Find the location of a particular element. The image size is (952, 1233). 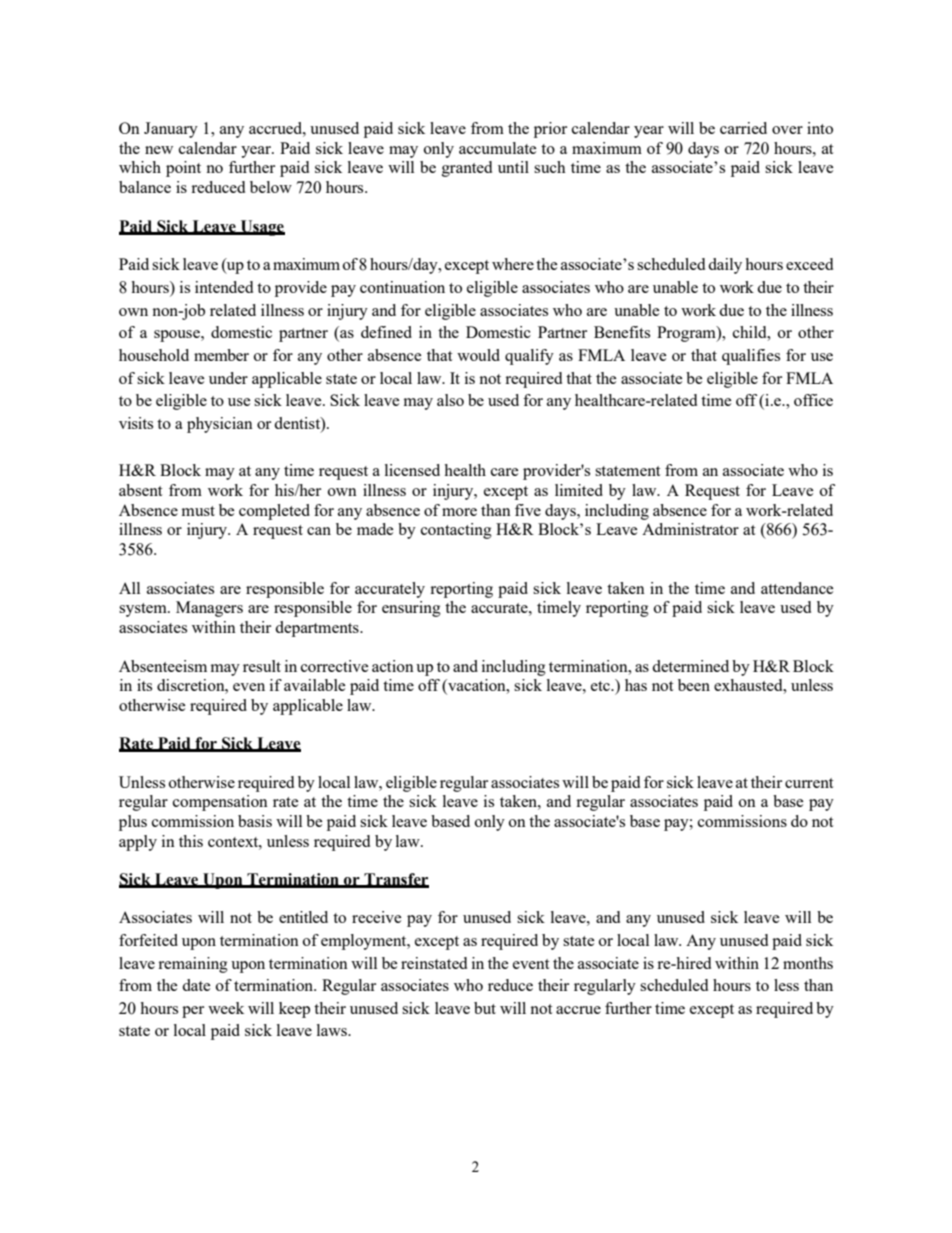

granted is located at coordinates (467, 169).
